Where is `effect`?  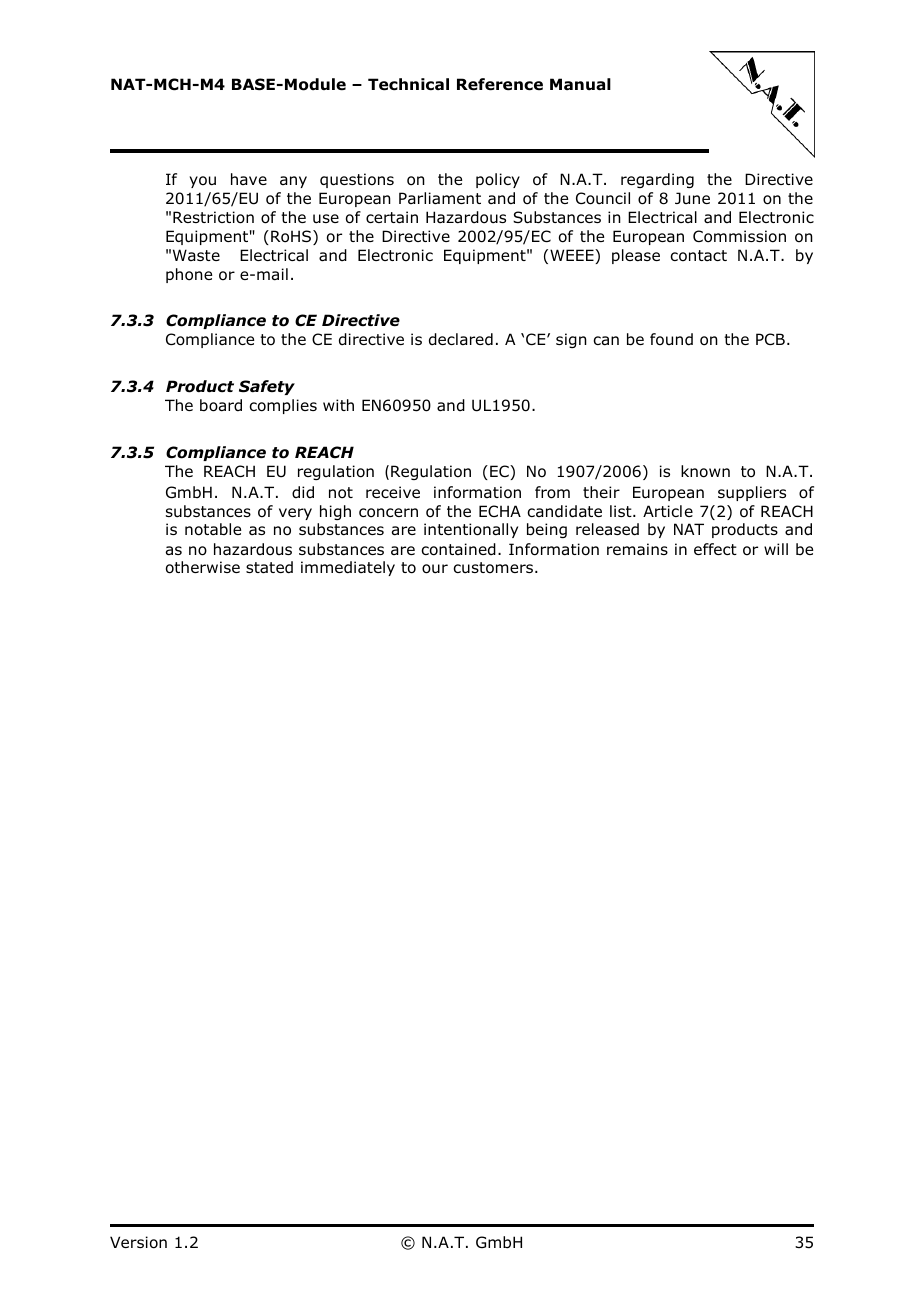
effect is located at coordinates (715, 549).
